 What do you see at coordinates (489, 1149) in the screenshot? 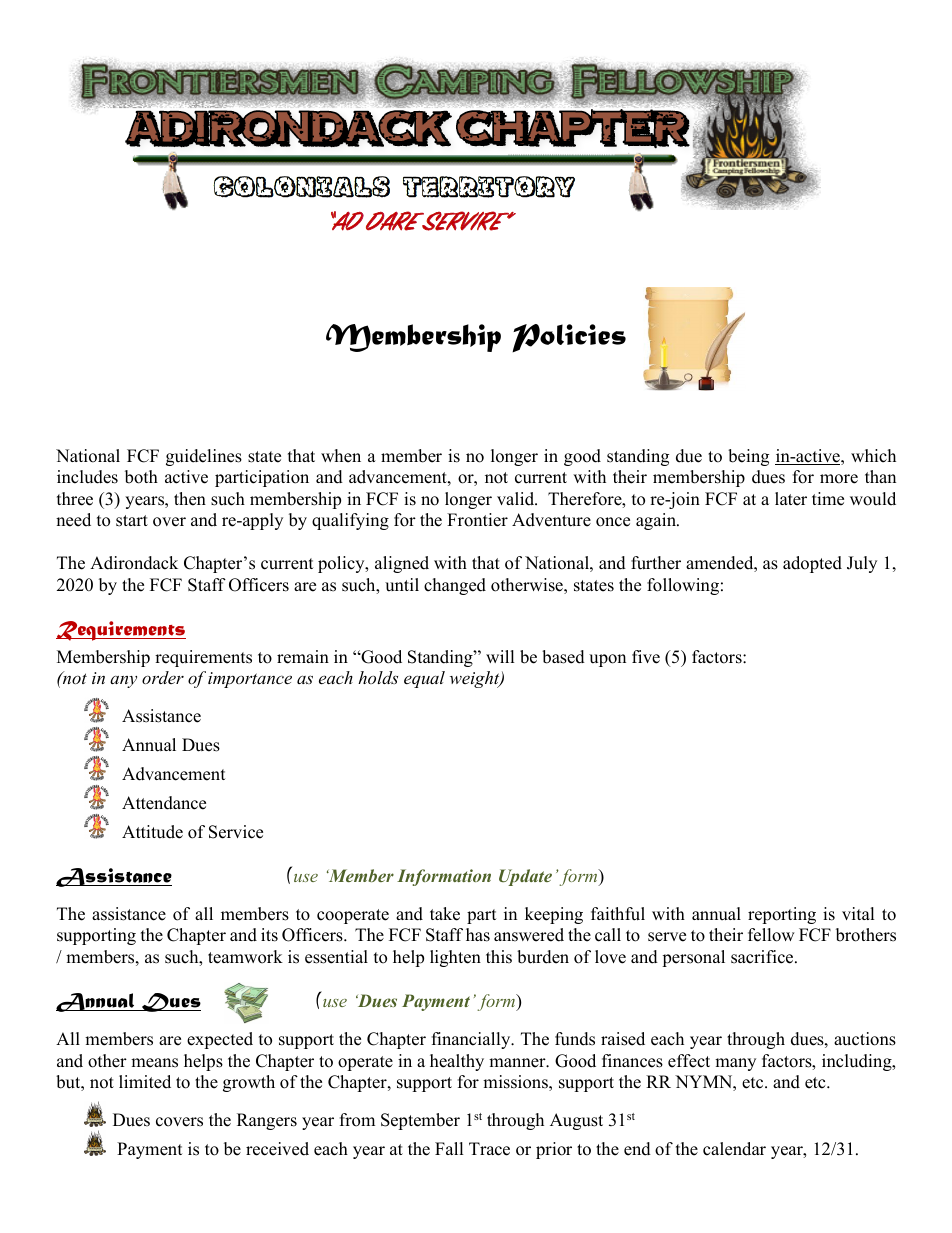
I see `Trace` at bounding box center [489, 1149].
